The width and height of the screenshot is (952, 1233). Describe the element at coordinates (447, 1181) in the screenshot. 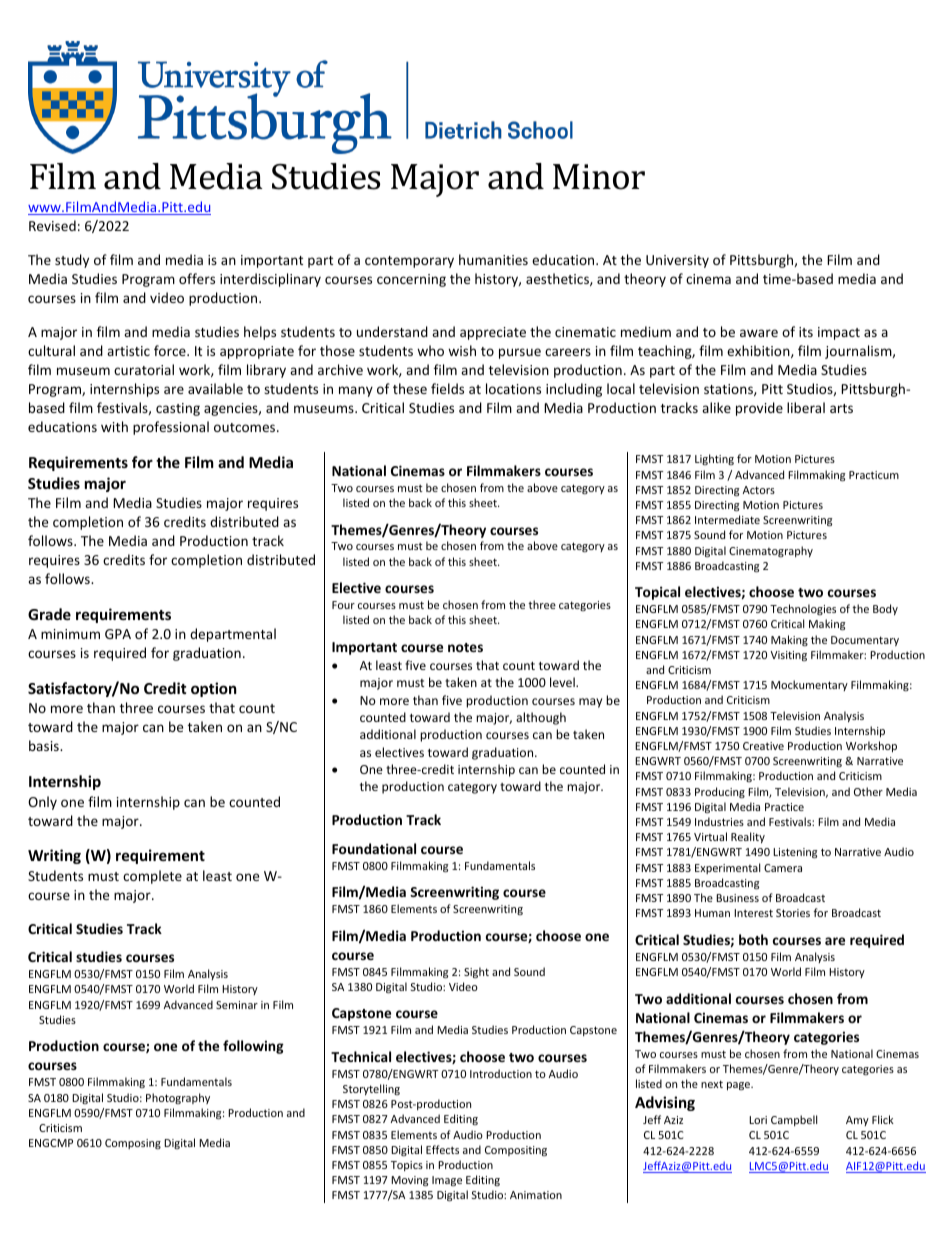

I see `Image` at that location.
